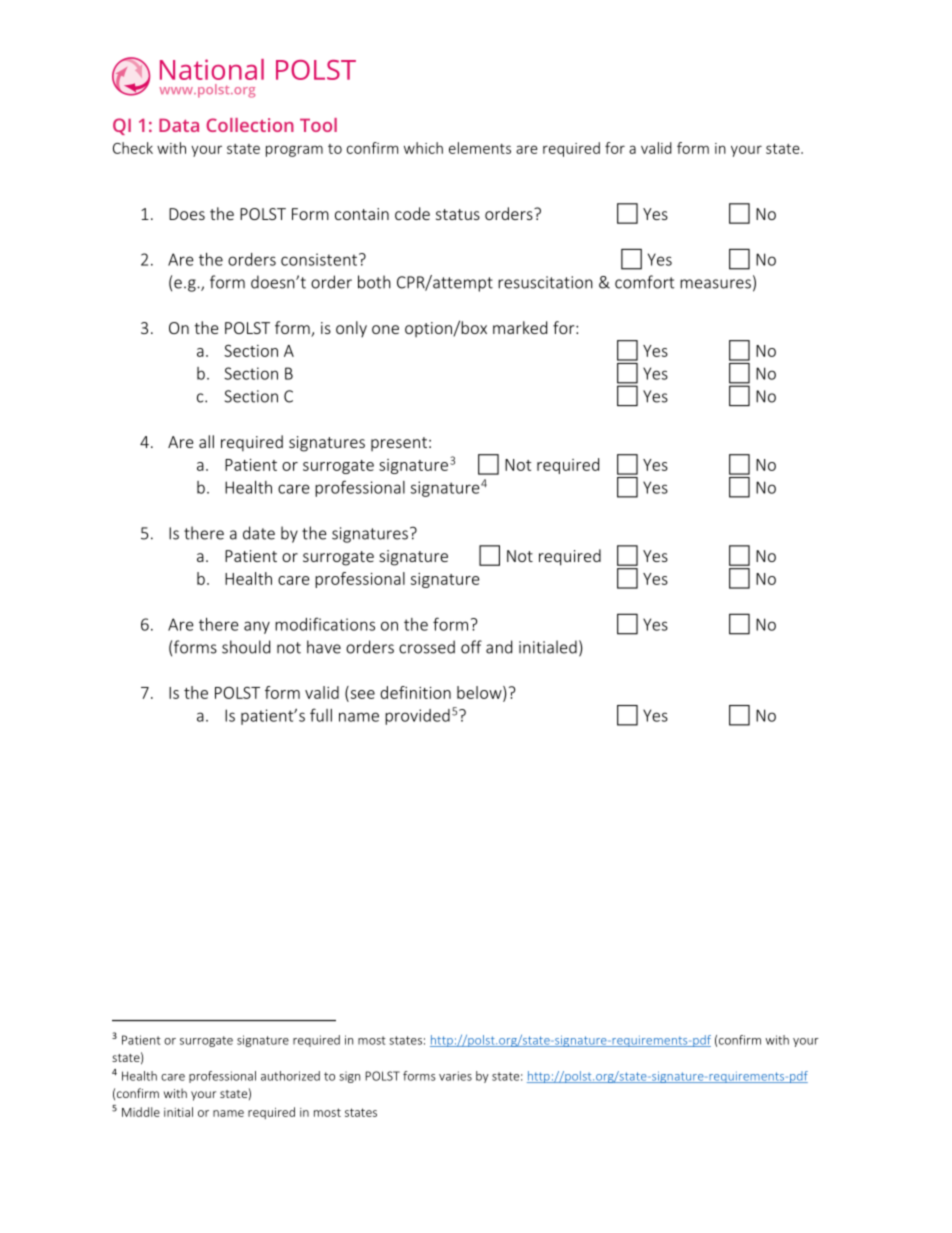  I want to click on present, so click(399, 444).
